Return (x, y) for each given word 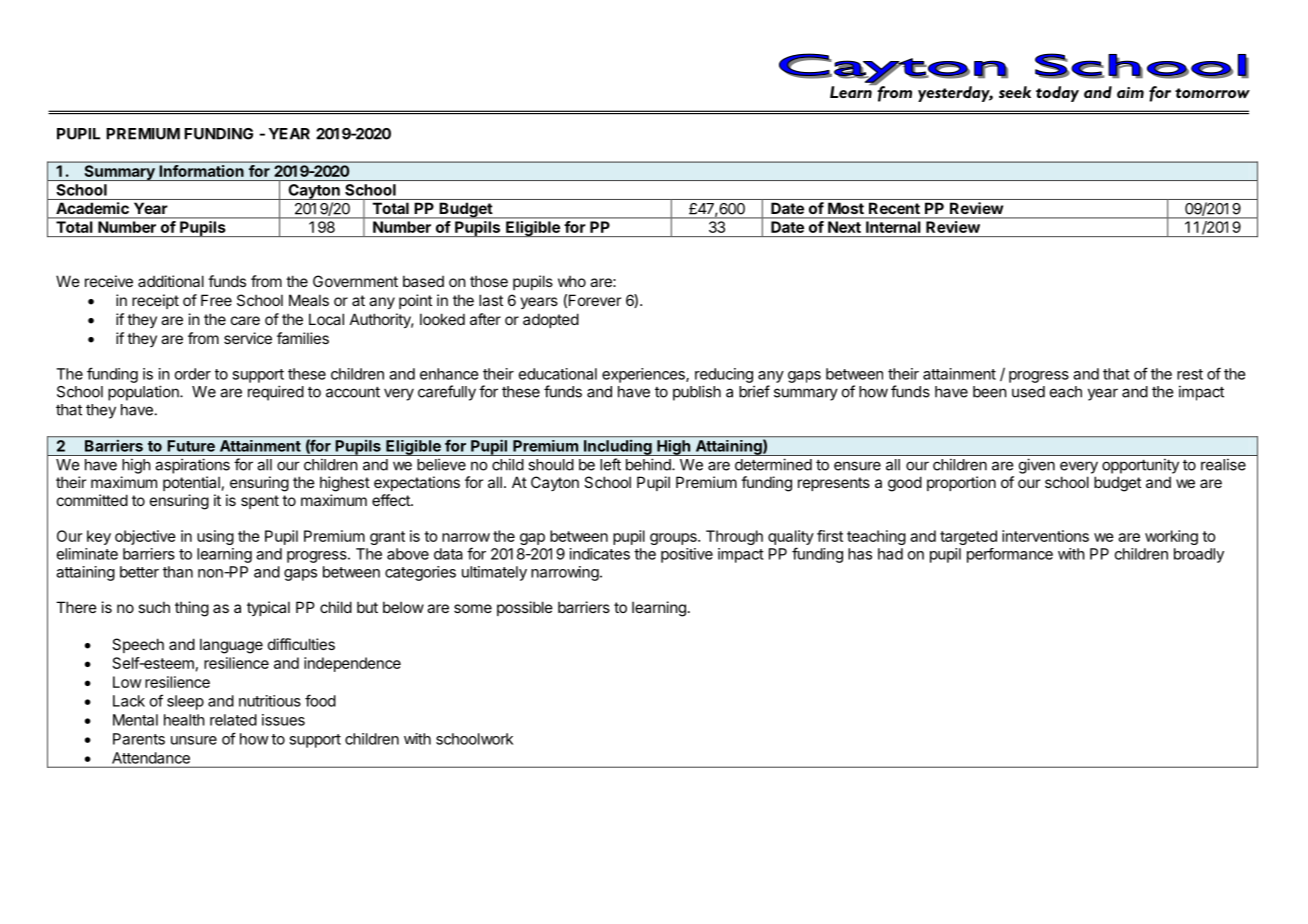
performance (1010, 555)
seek (1015, 92)
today (1057, 94)
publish (697, 393)
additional (171, 281)
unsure (194, 740)
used (1028, 392)
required (276, 393)
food (320, 700)
